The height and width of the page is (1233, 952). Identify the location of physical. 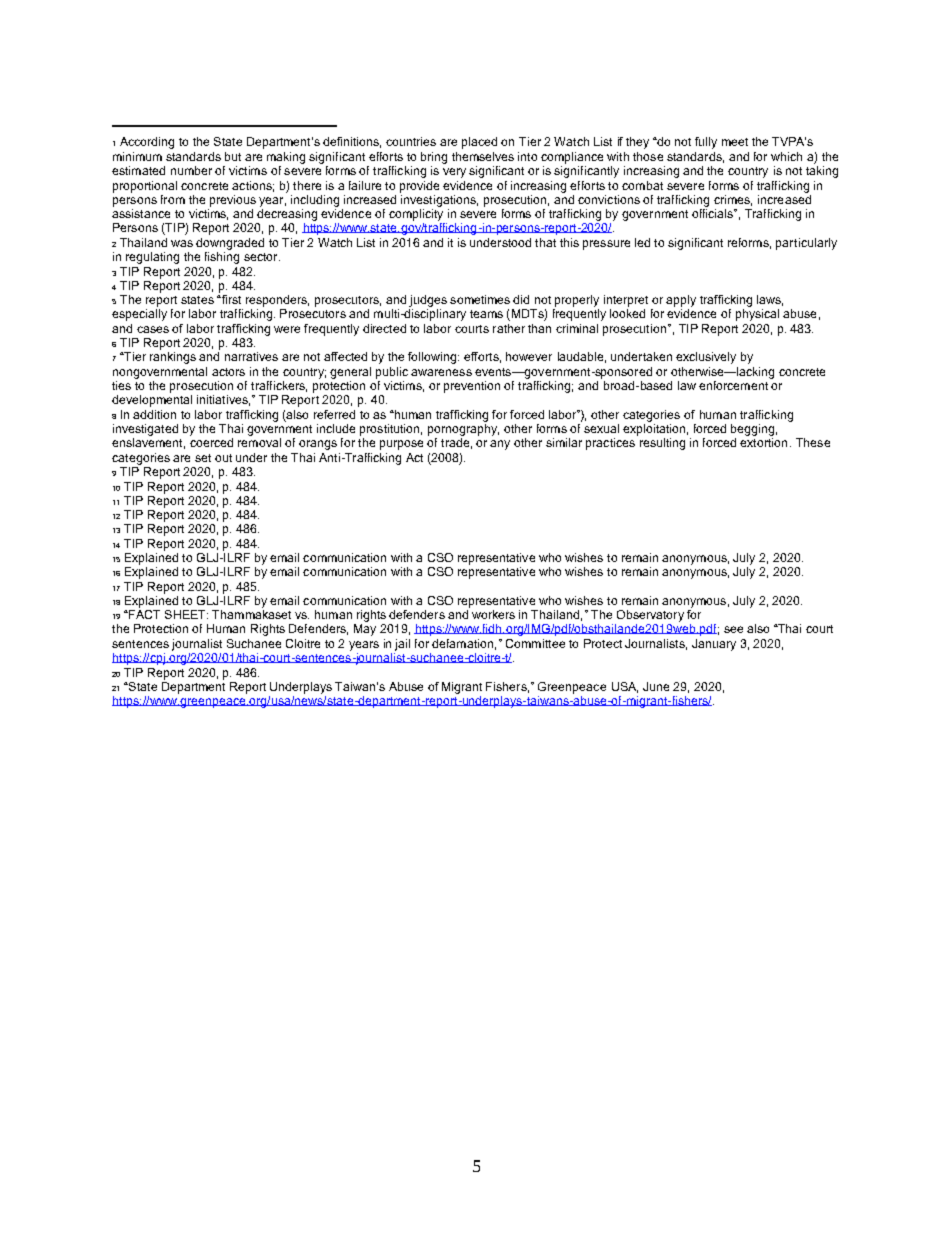
(757, 315).
